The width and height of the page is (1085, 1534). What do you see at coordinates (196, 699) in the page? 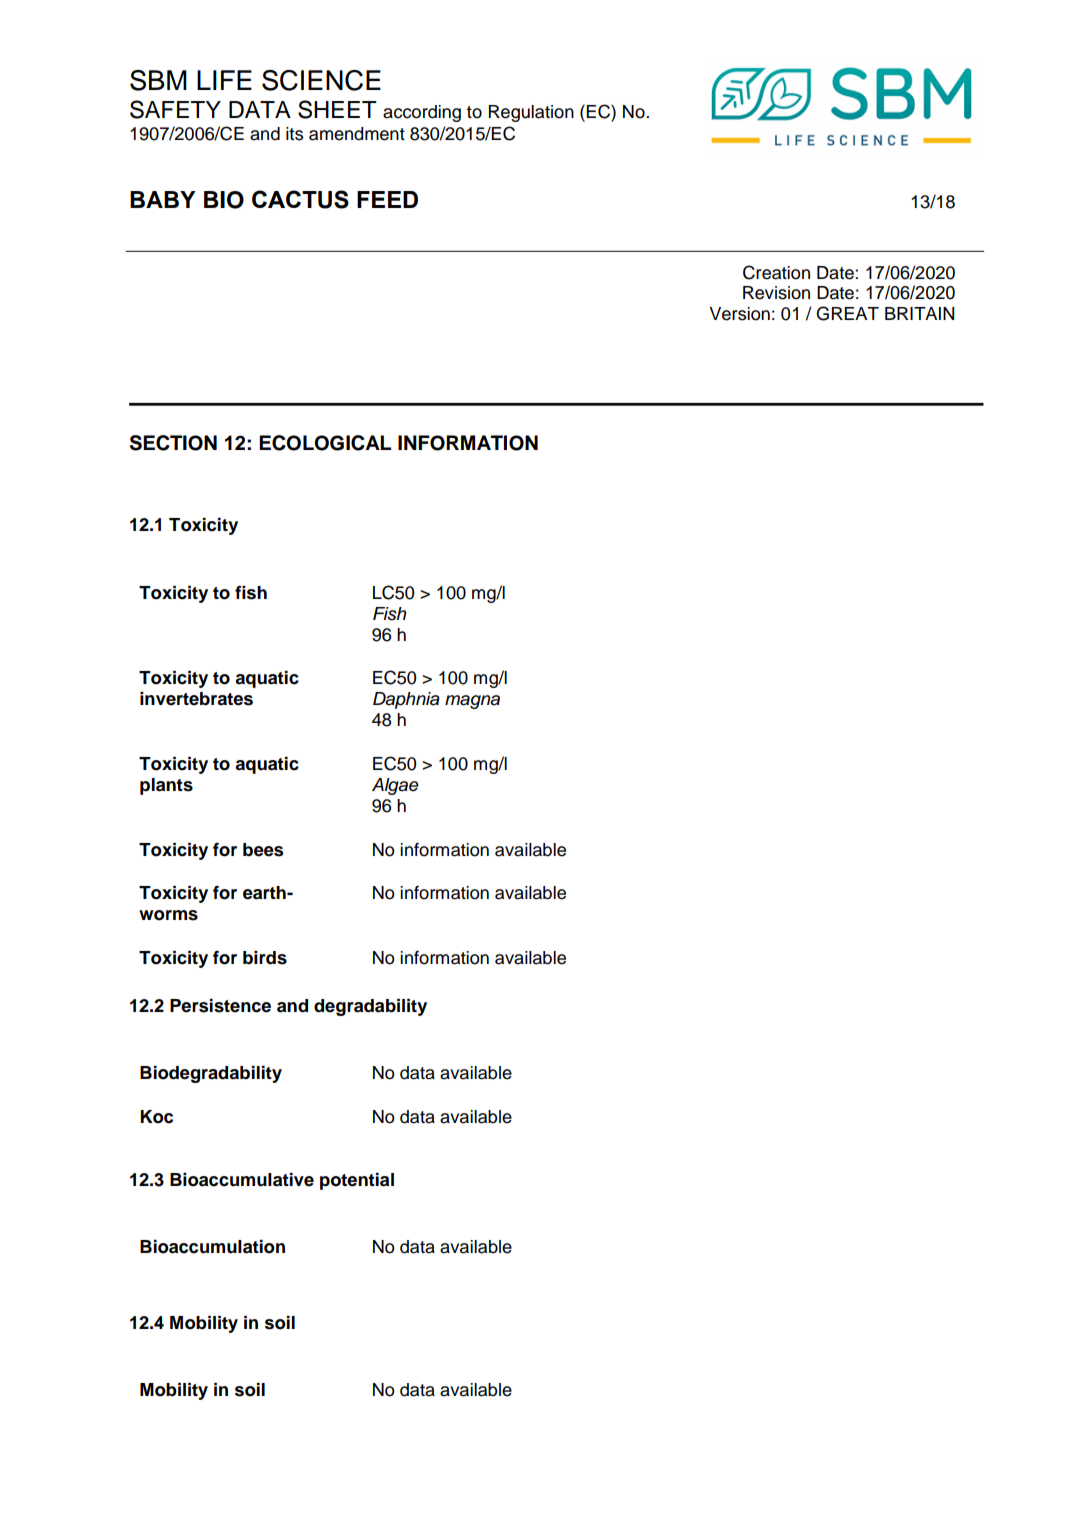
I see `invertebrates` at bounding box center [196, 699].
